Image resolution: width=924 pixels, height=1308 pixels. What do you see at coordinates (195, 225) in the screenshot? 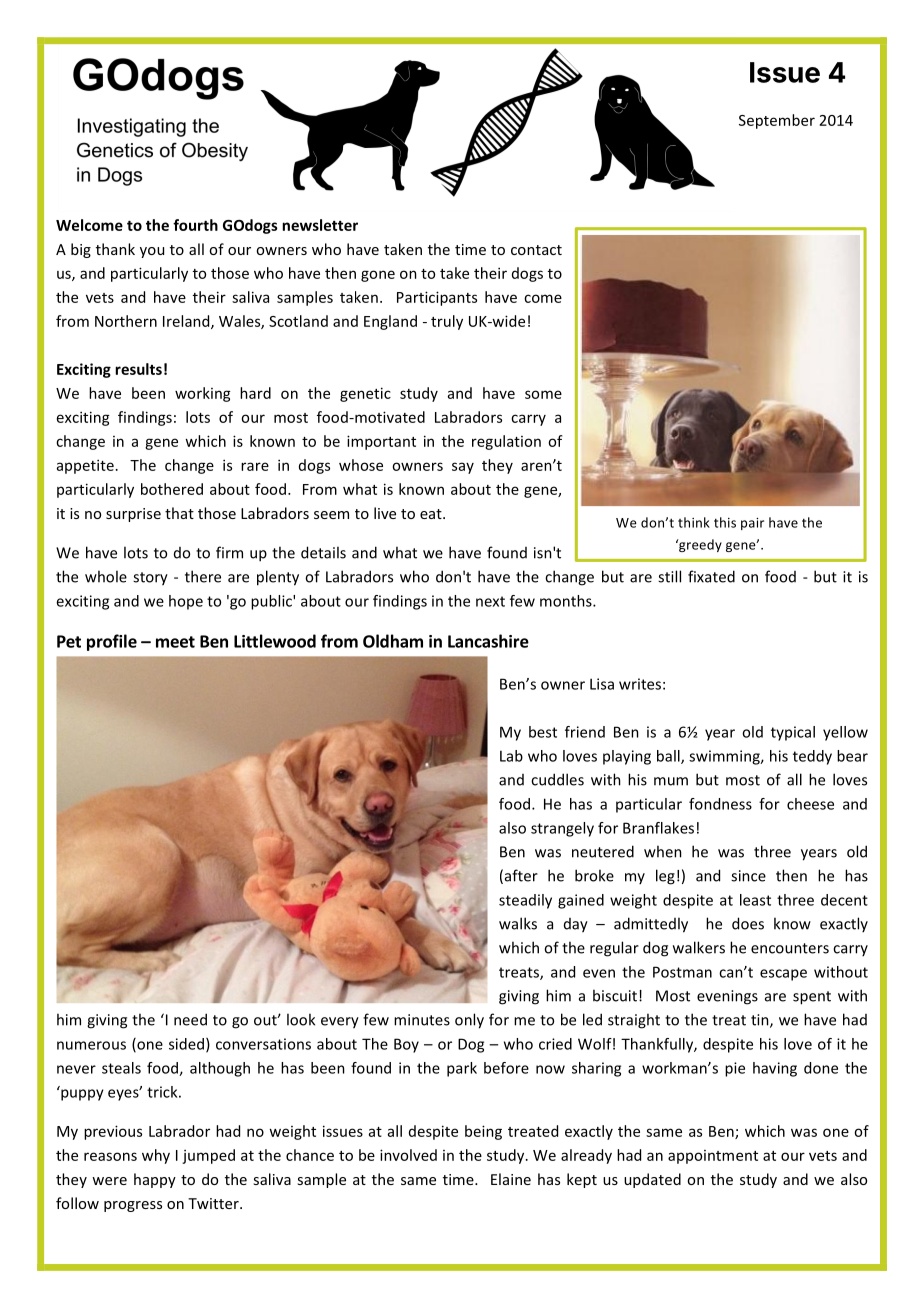
I see `fourth` at bounding box center [195, 225].
